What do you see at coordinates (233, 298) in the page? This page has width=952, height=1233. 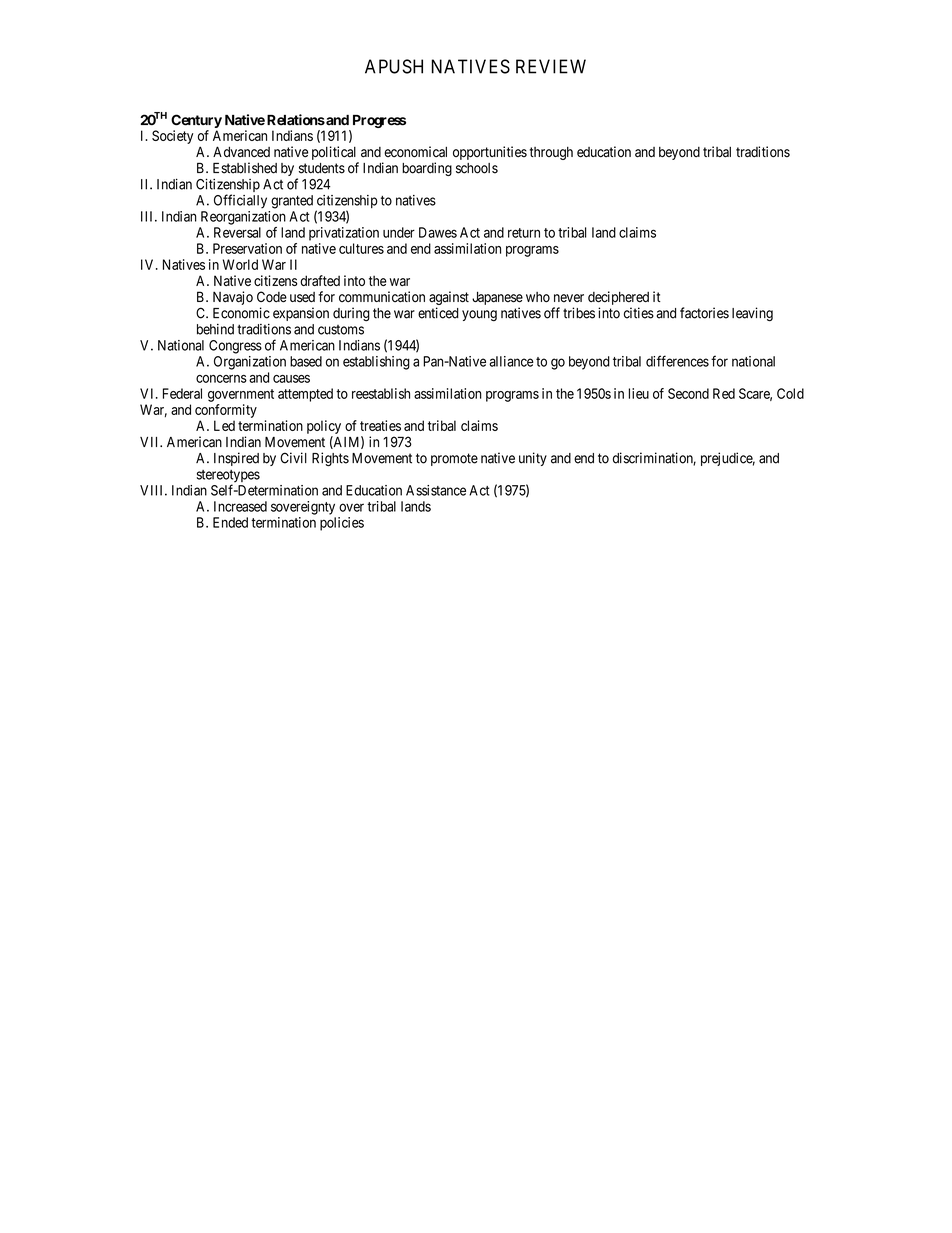 I see `Navajo` at bounding box center [233, 298].
